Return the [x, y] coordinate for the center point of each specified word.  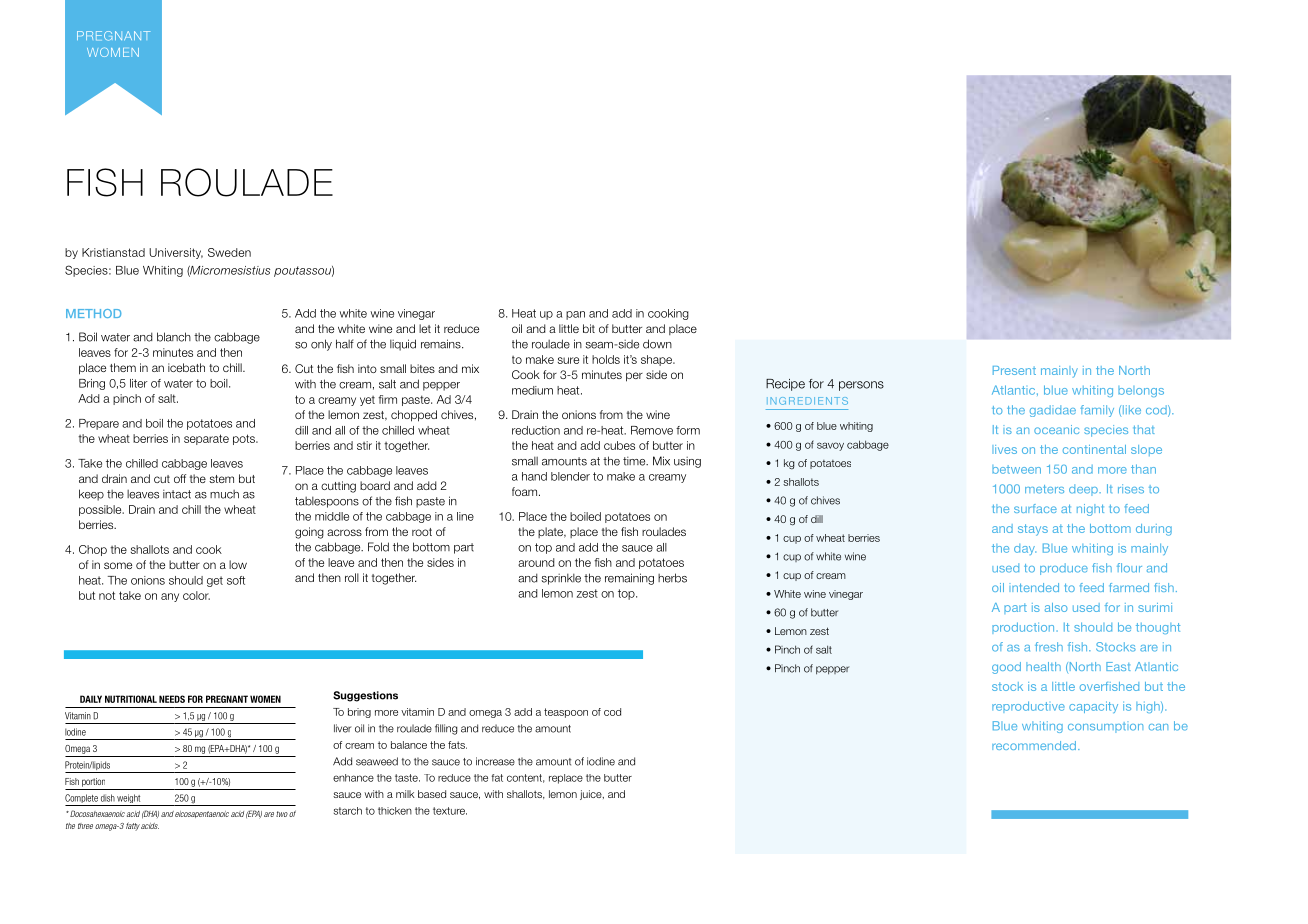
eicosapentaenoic [202, 814]
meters [1044, 489]
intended [1034, 587]
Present [1014, 370]
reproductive [1028, 707]
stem [221, 479]
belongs [1141, 391]
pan [575, 315]
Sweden [229, 252]
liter [139, 383]
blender [570, 476]
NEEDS [172, 699]
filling [446, 729]
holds [606, 359]
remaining [629, 579]
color [196, 595]
